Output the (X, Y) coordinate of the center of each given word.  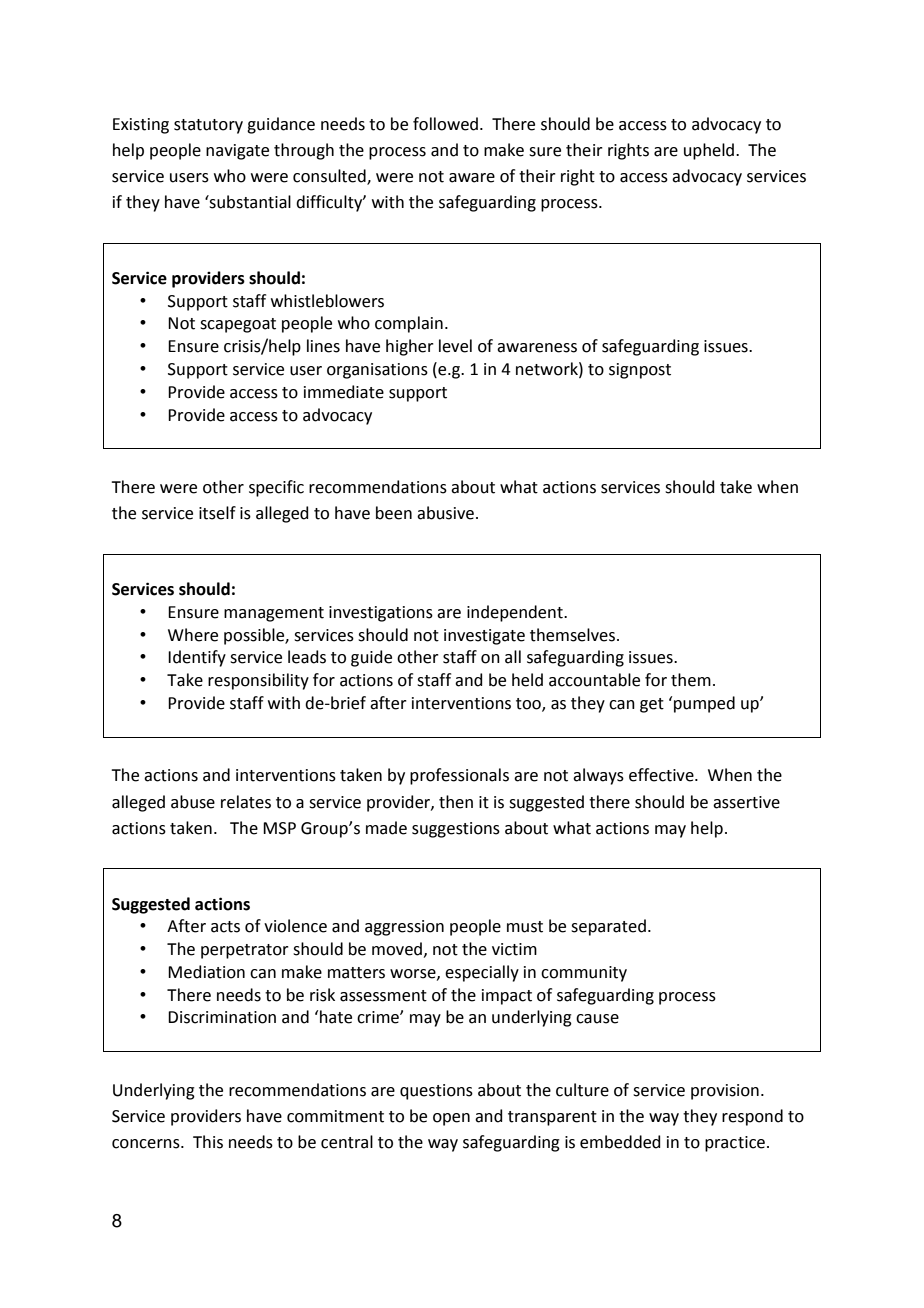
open (451, 1119)
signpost (640, 371)
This (208, 1142)
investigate (484, 637)
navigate (237, 152)
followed (445, 124)
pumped (704, 704)
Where (193, 635)
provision (725, 1092)
